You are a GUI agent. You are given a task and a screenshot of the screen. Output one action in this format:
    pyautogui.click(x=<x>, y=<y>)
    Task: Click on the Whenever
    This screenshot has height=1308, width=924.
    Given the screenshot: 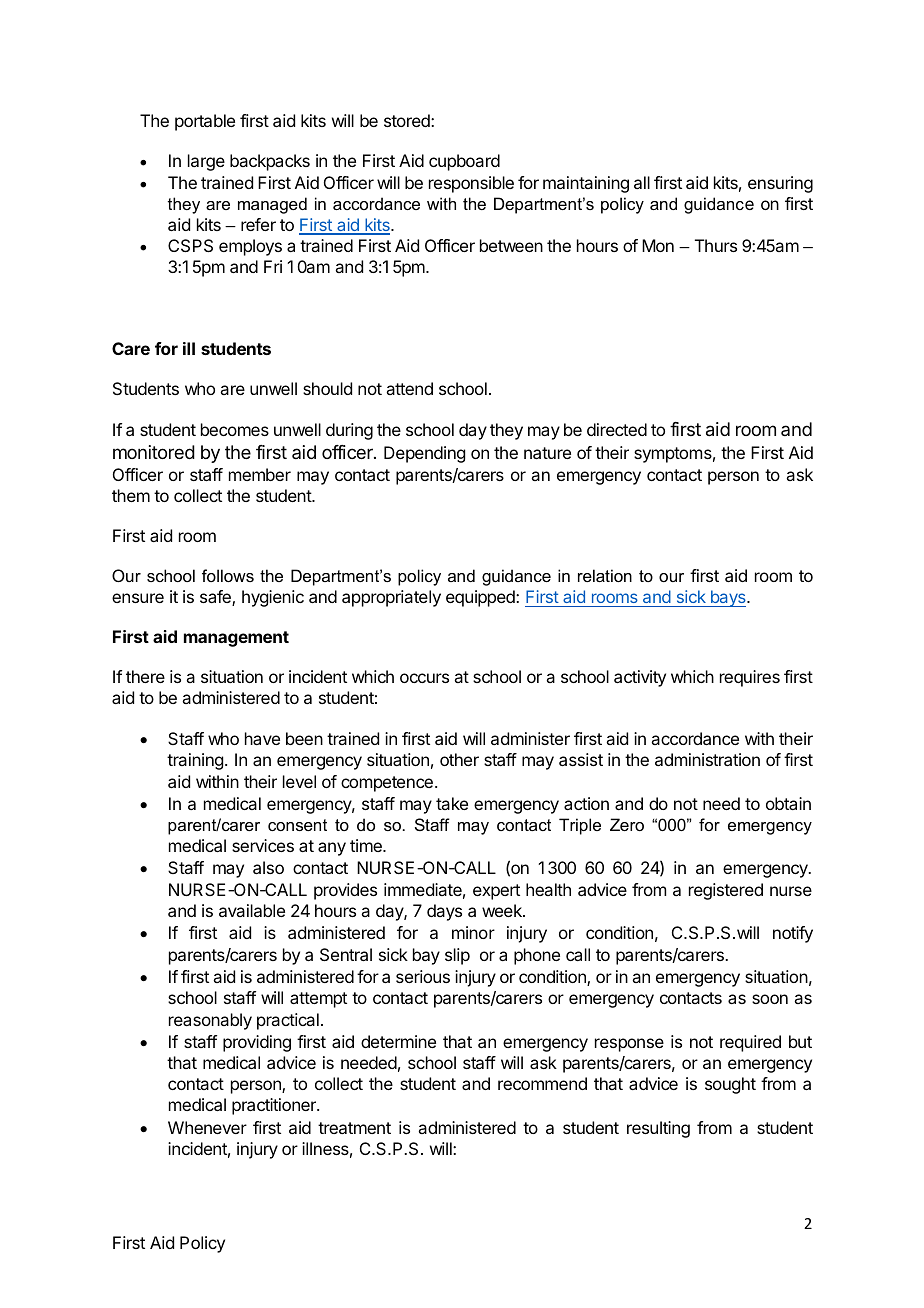 What is the action you would take?
    pyautogui.click(x=207, y=1127)
